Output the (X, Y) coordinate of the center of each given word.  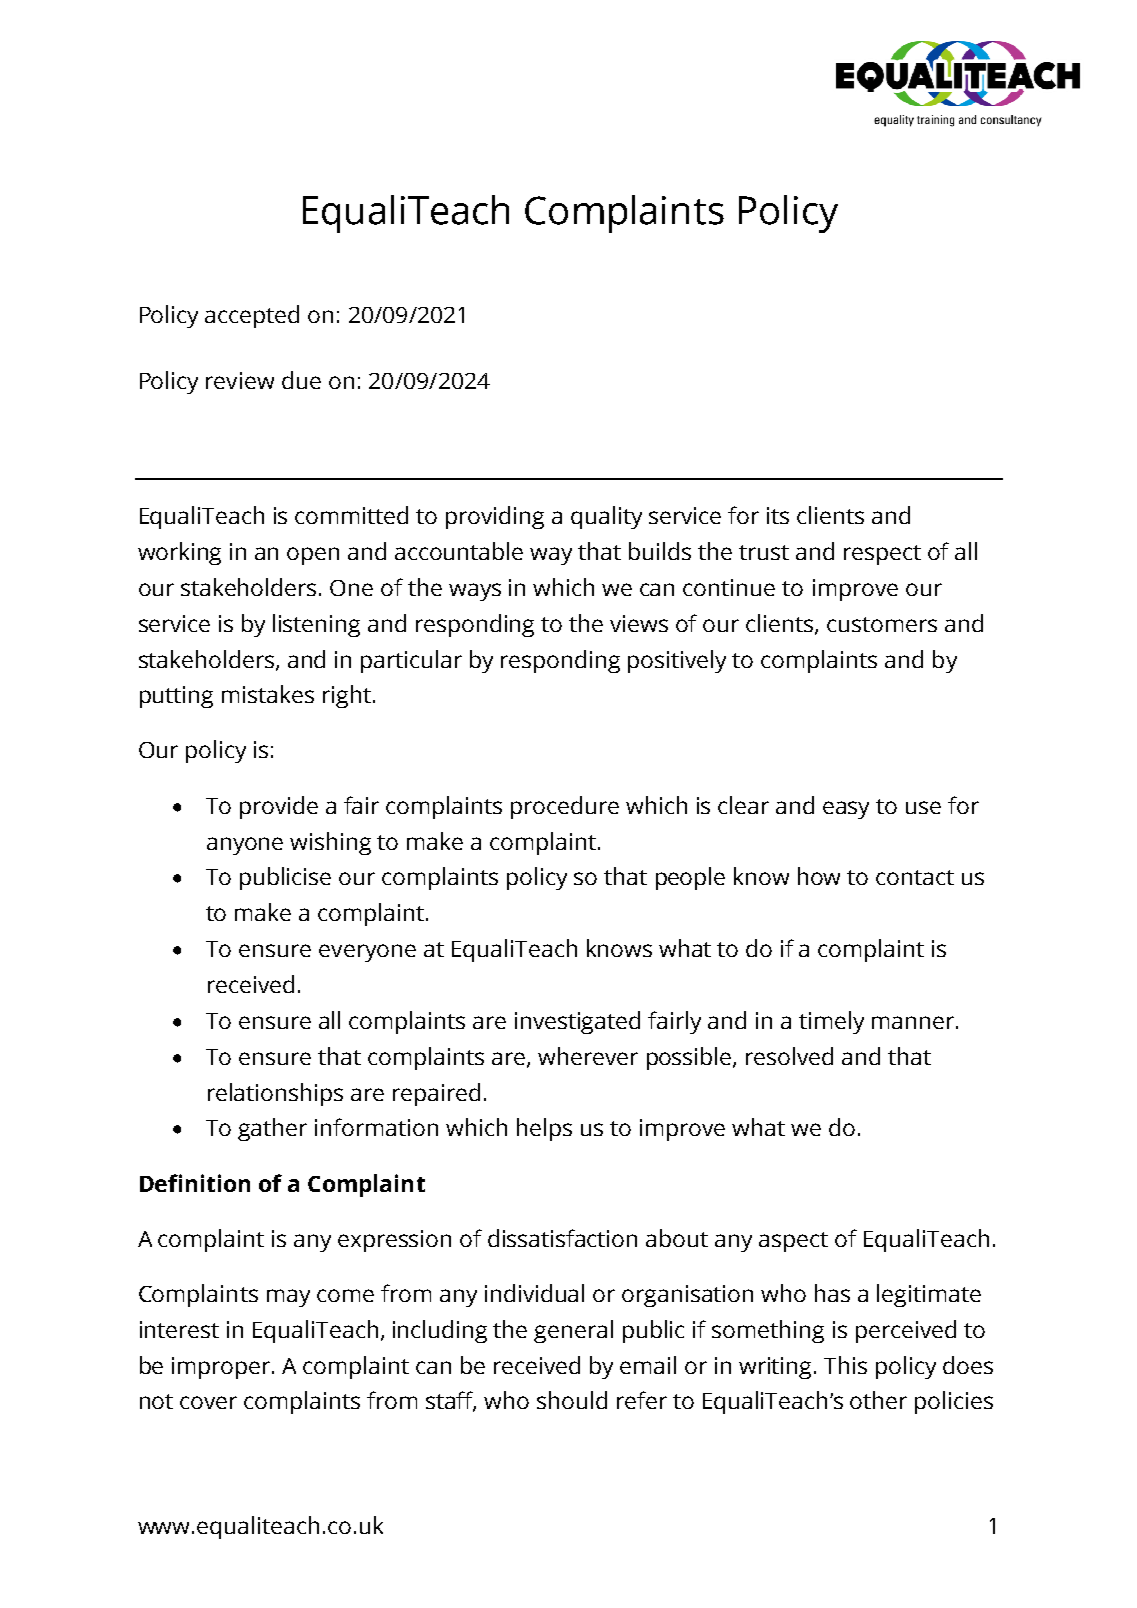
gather (272, 1129)
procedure (565, 807)
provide (279, 807)
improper (222, 1368)
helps (544, 1129)
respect (882, 555)
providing (495, 517)
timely (831, 1022)
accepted (252, 316)
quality (606, 517)
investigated (577, 1022)
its (778, 515)
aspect (793, 1242)
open (313, 556)
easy (846, 810)
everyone (367, 953)
